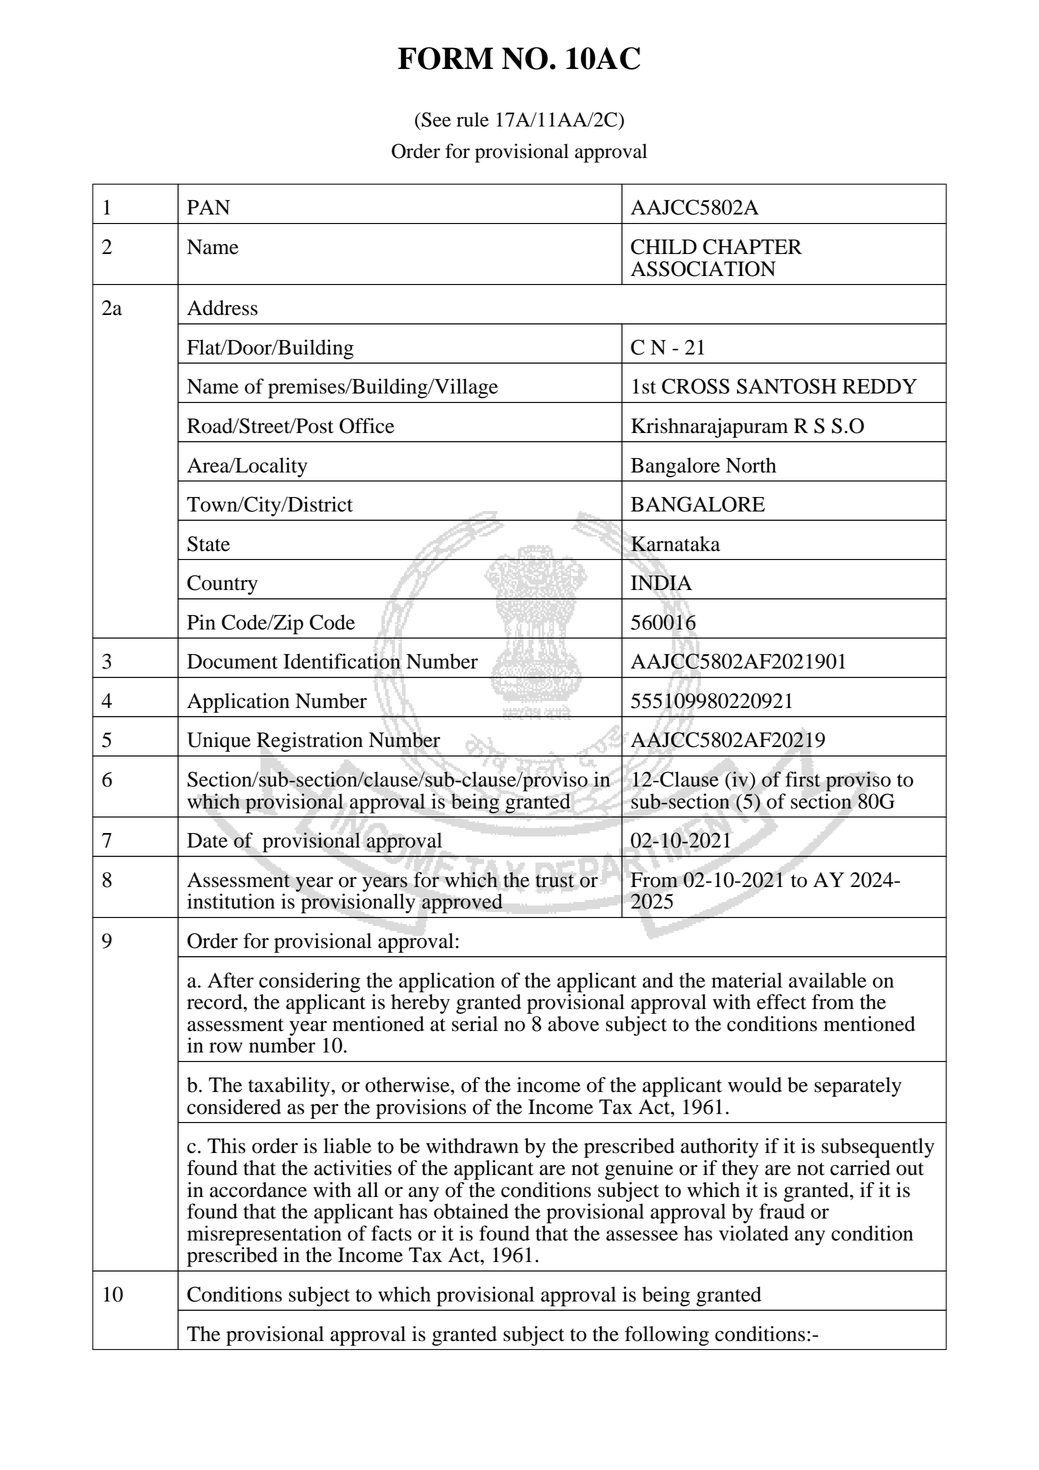 Image resolution: width=1039 pixels, height=1470 pixels. I want to click on rule, so click(473, 119).
